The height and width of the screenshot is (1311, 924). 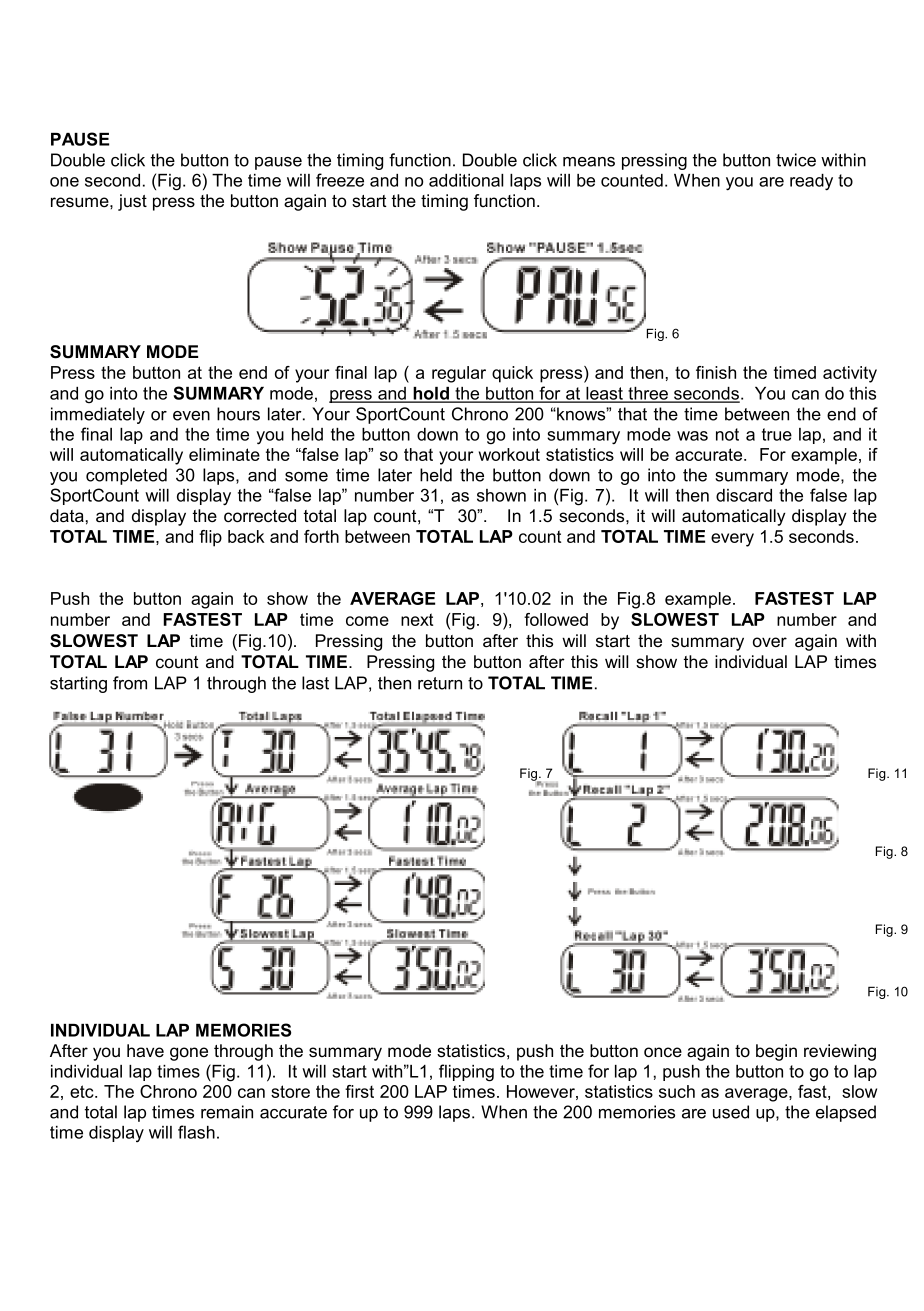 What do you see at coordinates (196, 1132) in the screenshot?
I see `flash` at bounding box center [196, 1132].
